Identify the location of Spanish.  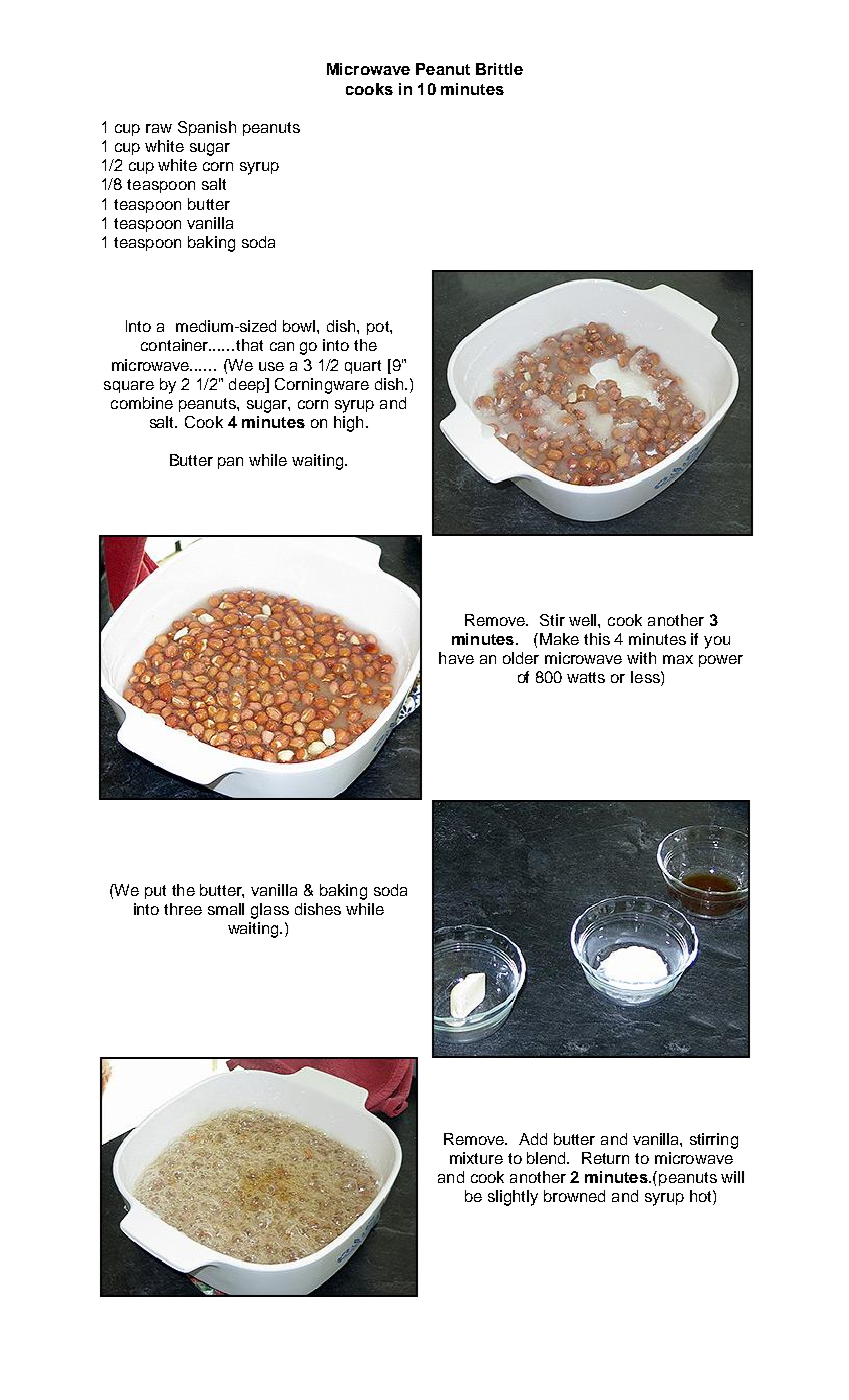
(207, 128).
